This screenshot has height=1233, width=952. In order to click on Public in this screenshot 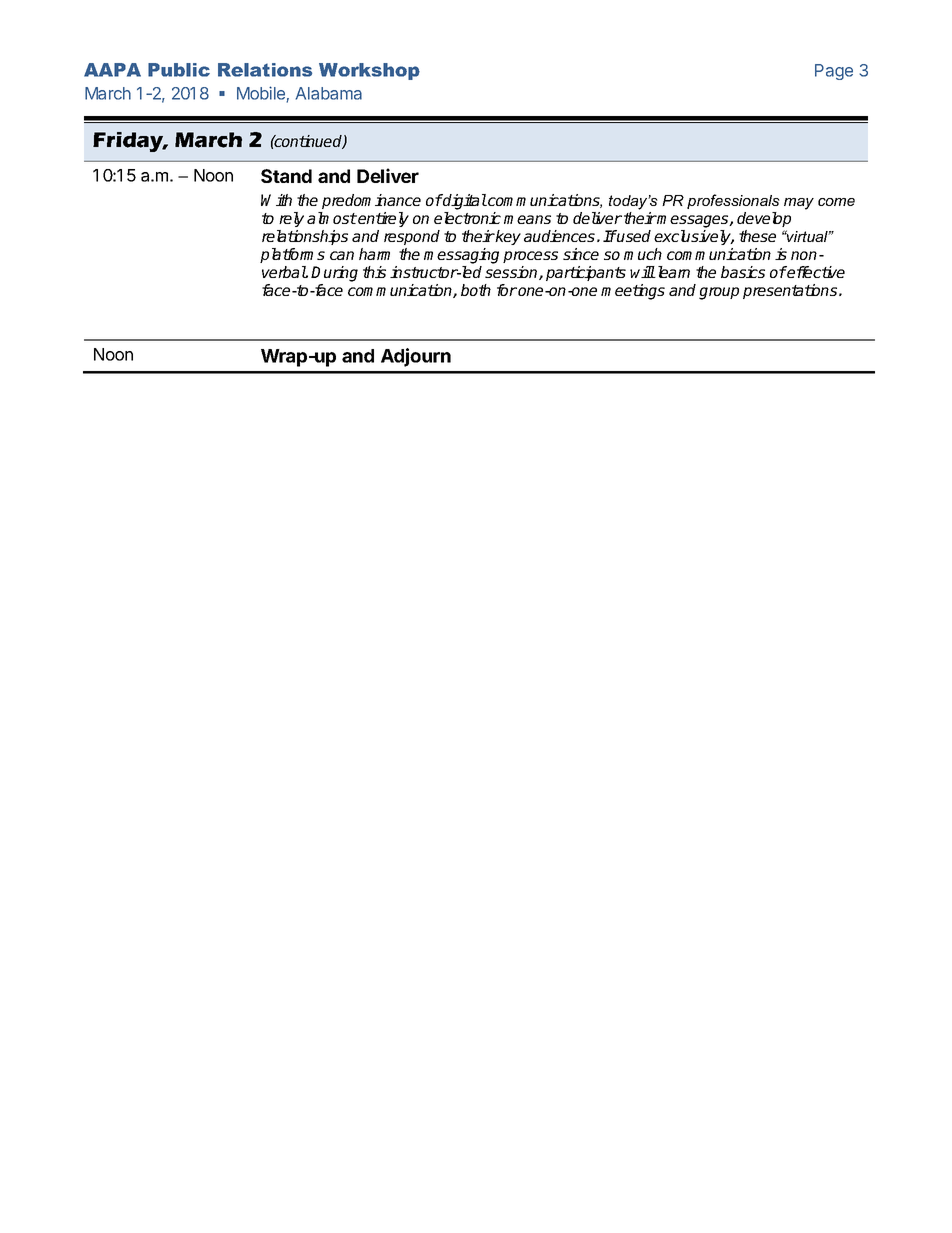, I will do `click(179, 70)`.
